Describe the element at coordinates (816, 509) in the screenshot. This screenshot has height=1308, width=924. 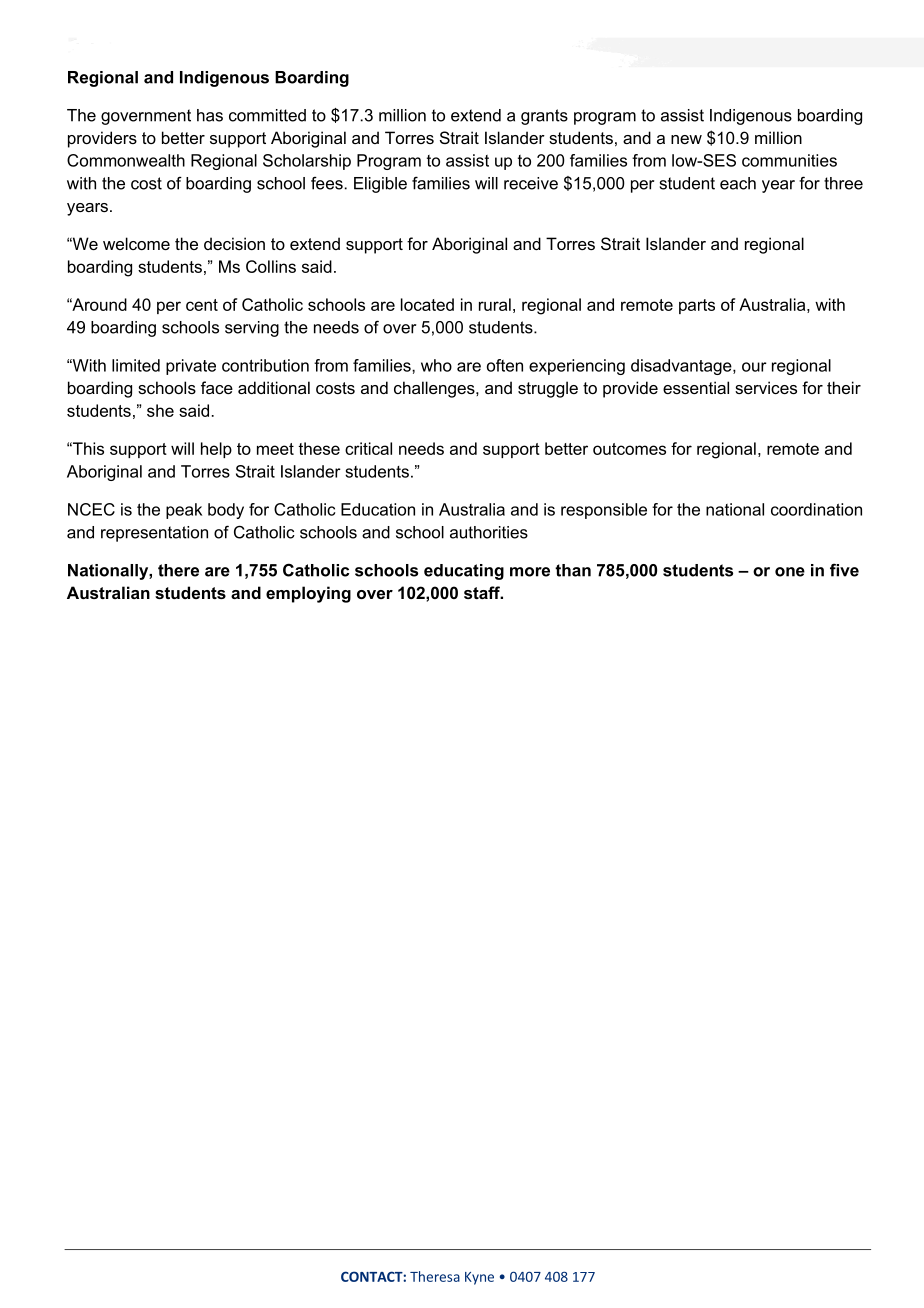
I see `coordination` at that location.
